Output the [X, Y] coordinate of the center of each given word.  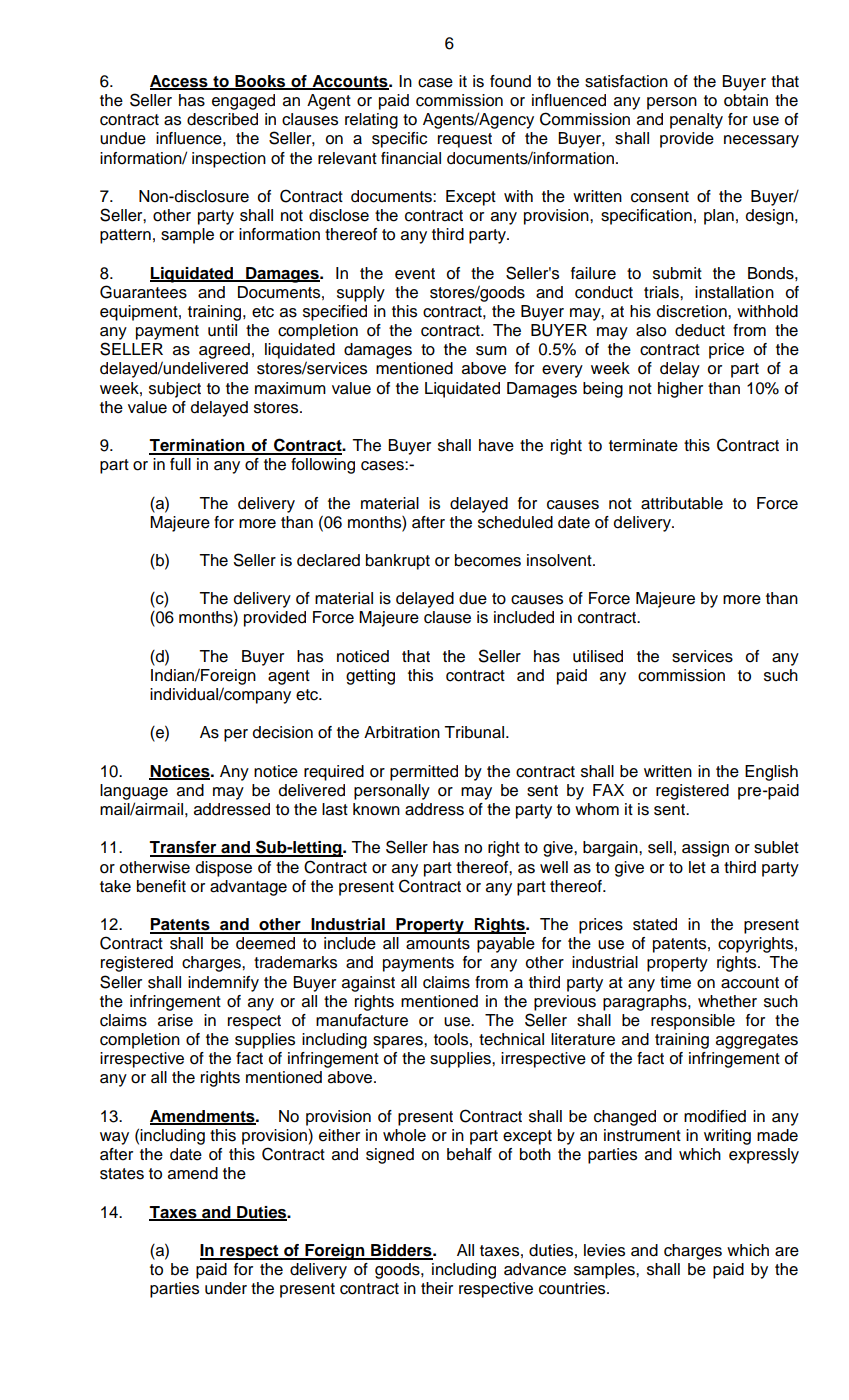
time [675, 982]
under [226, 1288]
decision [283, 732]
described [222, 119]
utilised [598, 656]
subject [175, 390]
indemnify [223, 984]
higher [680, 390]
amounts [438, 944]
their [437, 1288]
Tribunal [475, 732]
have [496, 445]
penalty [696, 121]
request [465, 140]
